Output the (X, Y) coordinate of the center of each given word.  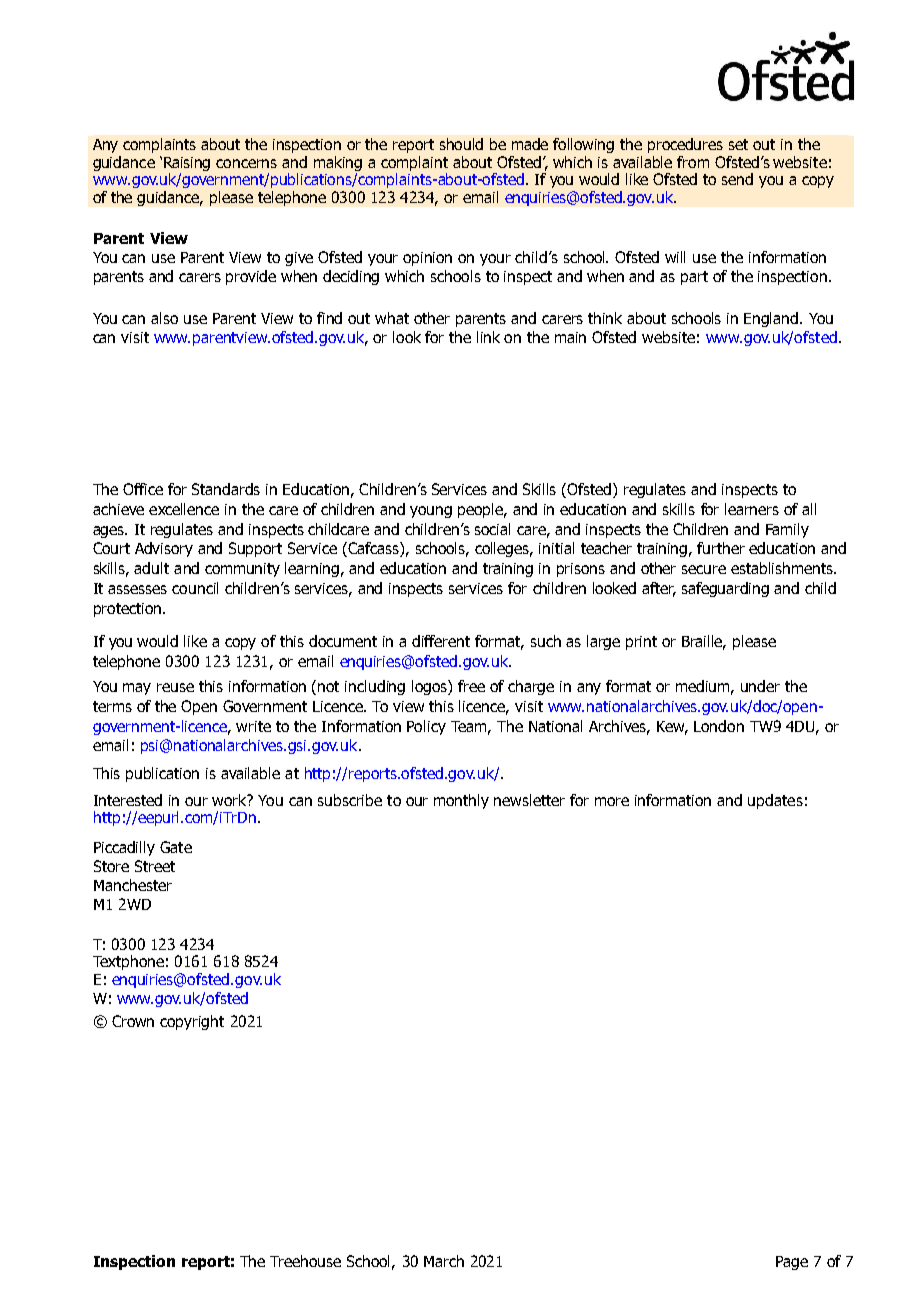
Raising (187, 164)
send (737, 179)
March (444, 1261)
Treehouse (305, 1261)
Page (792, 1263)
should (461, 144)
